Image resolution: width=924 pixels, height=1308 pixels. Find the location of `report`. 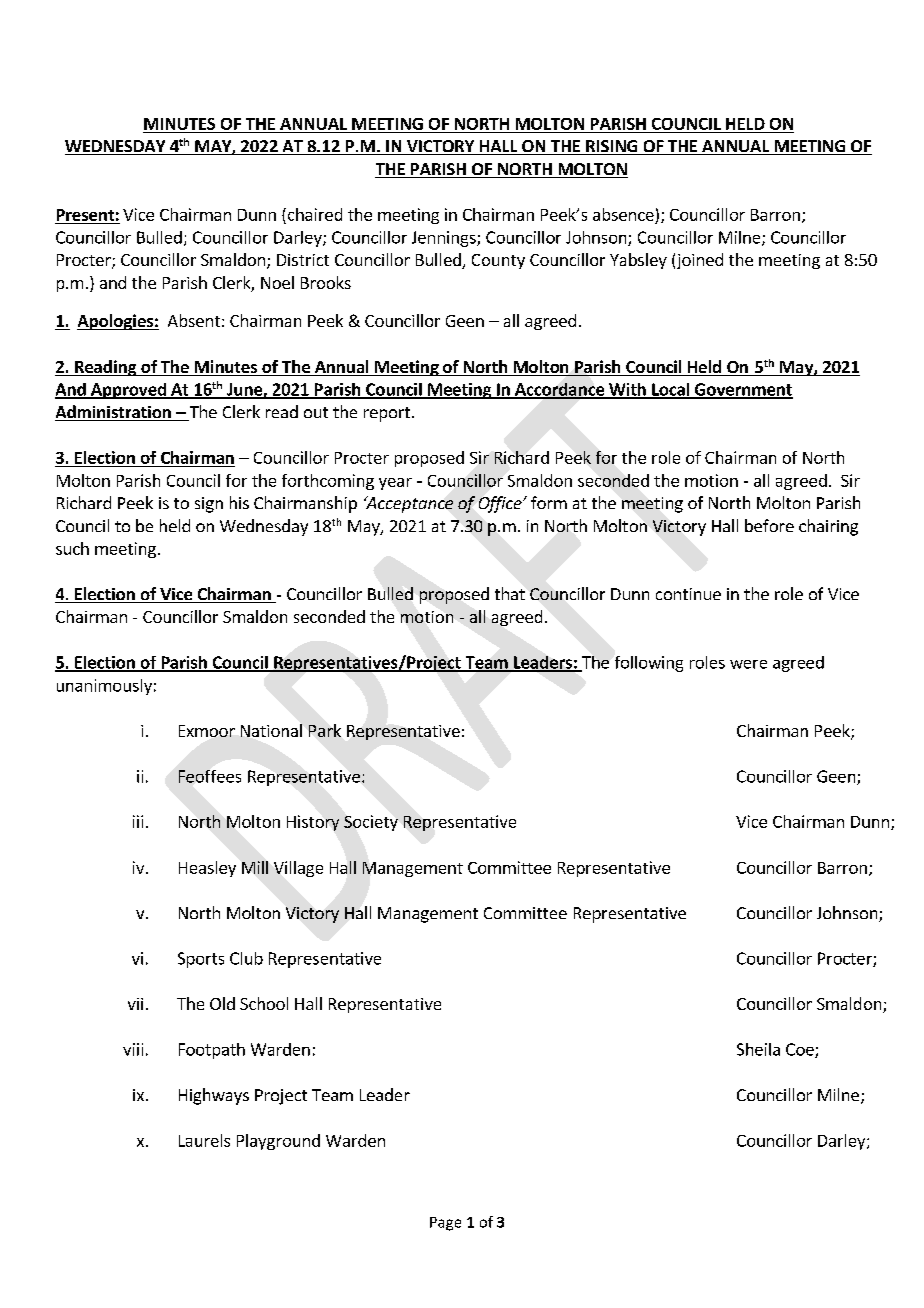

report is located at coordinates (387, 414).
